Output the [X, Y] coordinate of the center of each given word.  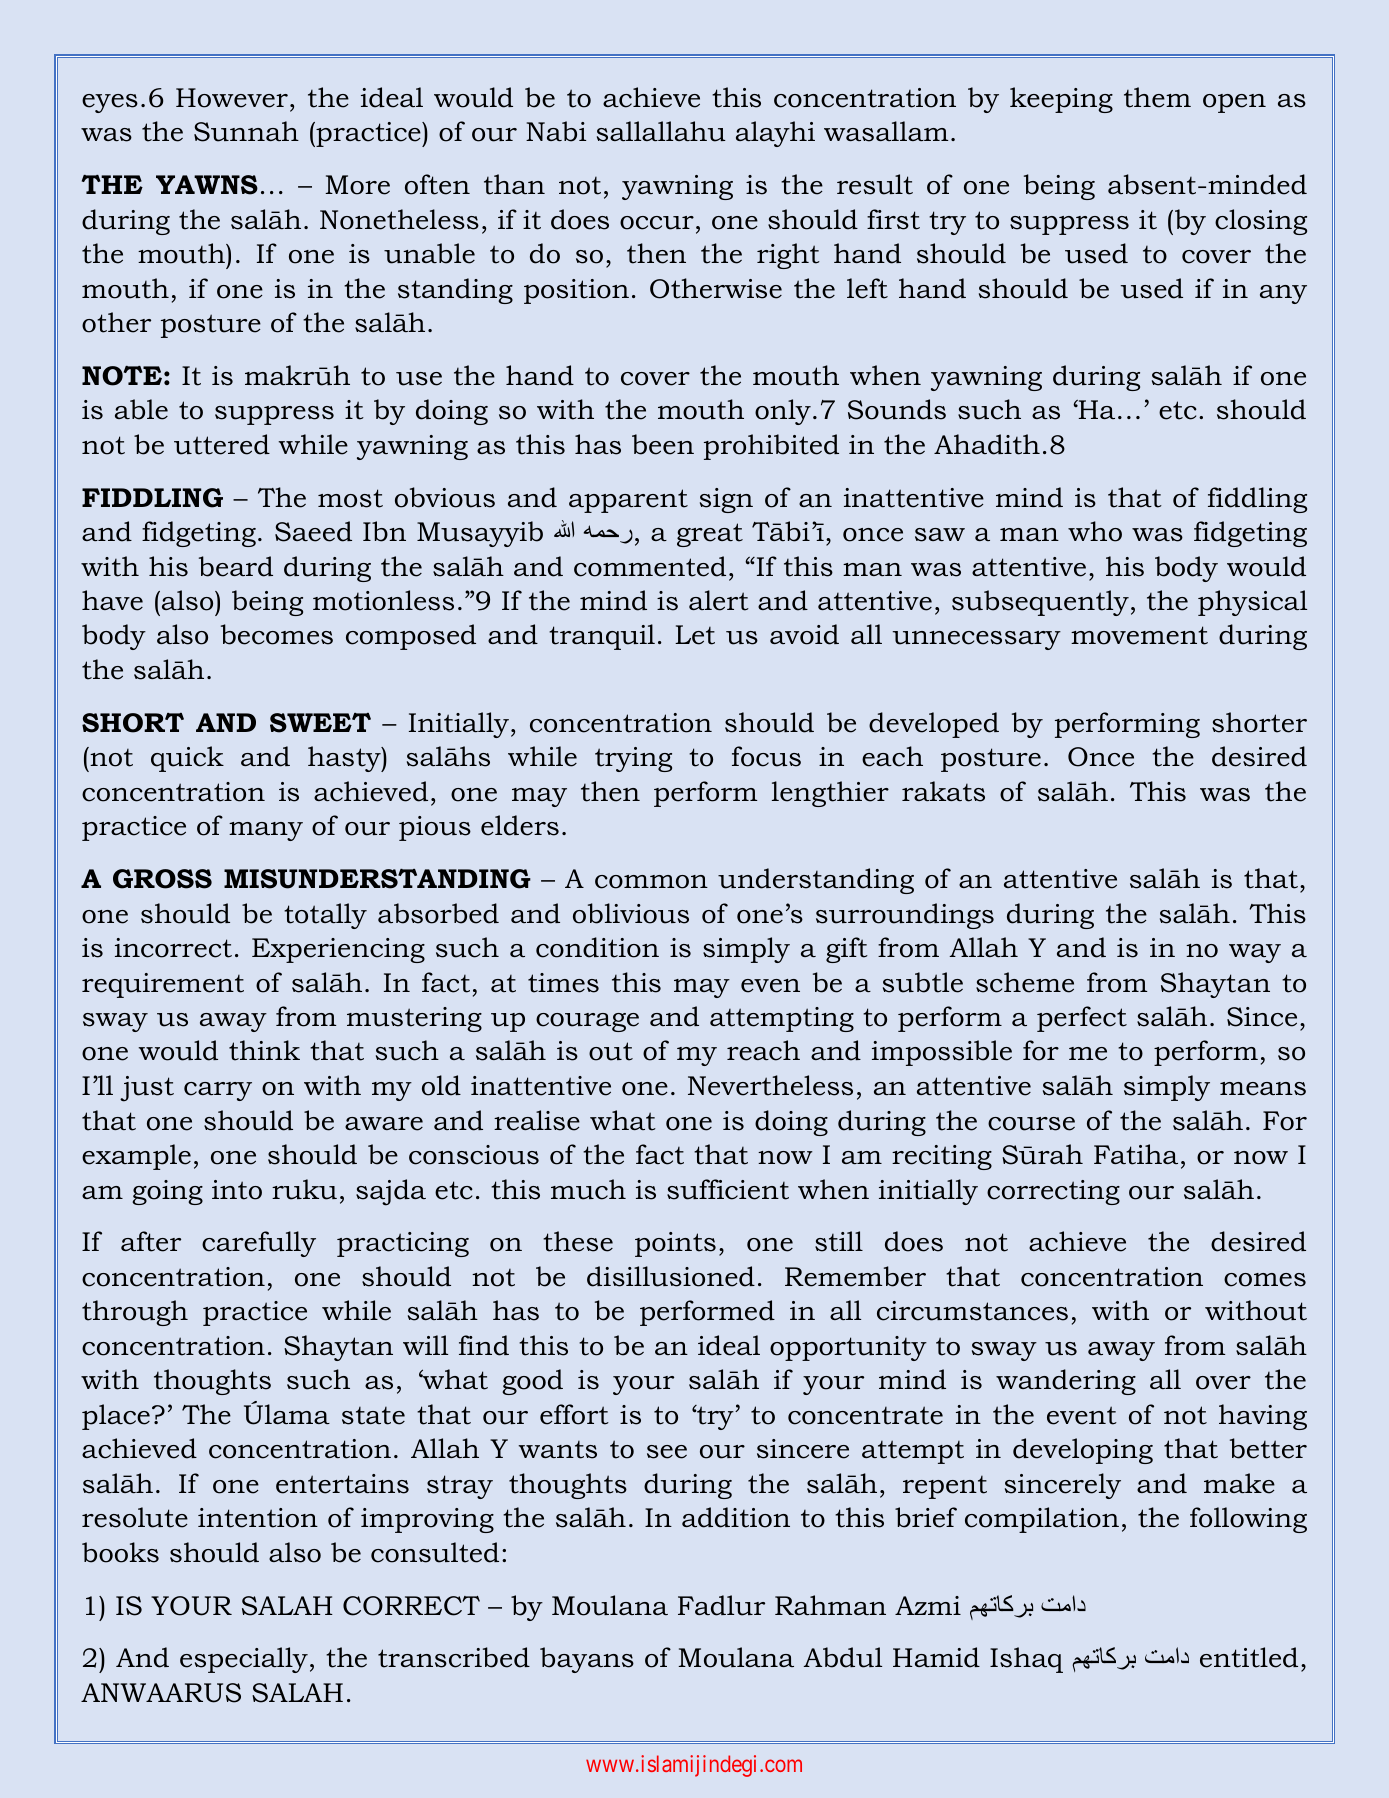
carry [218, 1091]
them [1157, 97]
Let [695, 635]
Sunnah [246, 131]
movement [1139, 635]
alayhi [775, 134]
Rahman [830, 1605]
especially [244, 1660]
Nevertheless [770, 1085]
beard [236, 566]
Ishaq [1026, 1660]
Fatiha [1136, 1154]
